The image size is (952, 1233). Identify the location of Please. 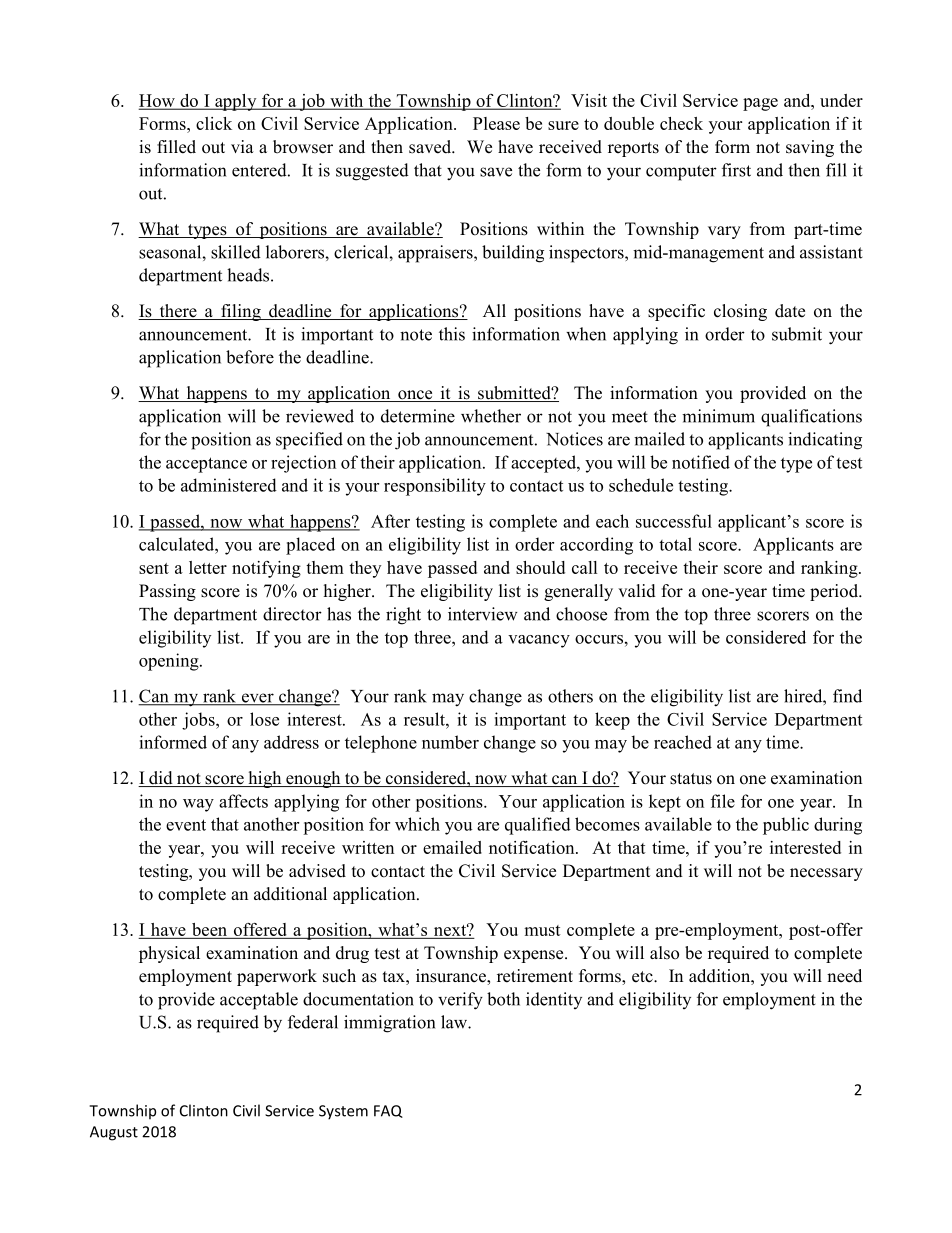
(496, 123).
